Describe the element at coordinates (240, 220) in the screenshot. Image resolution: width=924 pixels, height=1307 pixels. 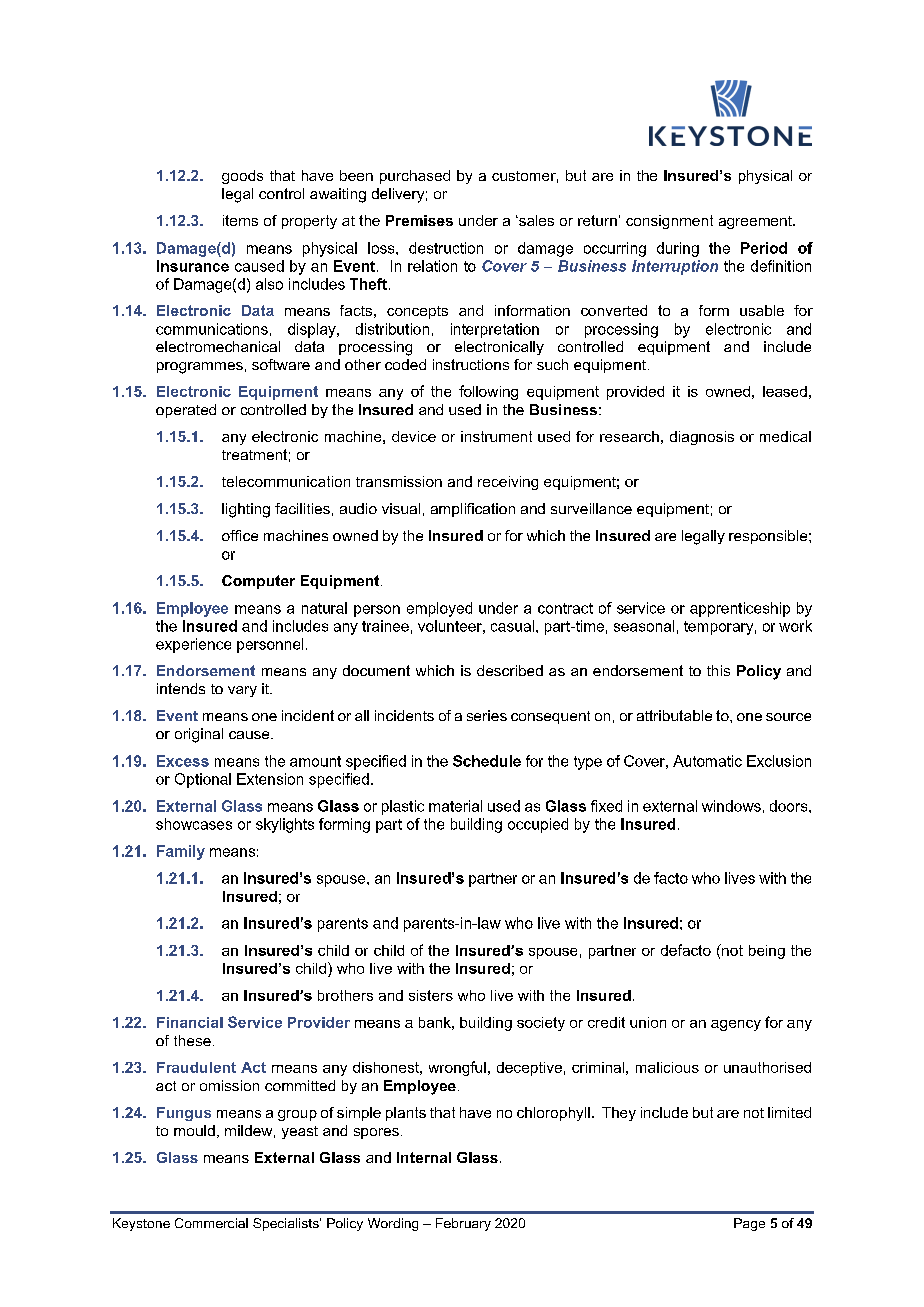
I see `items` at that location.
